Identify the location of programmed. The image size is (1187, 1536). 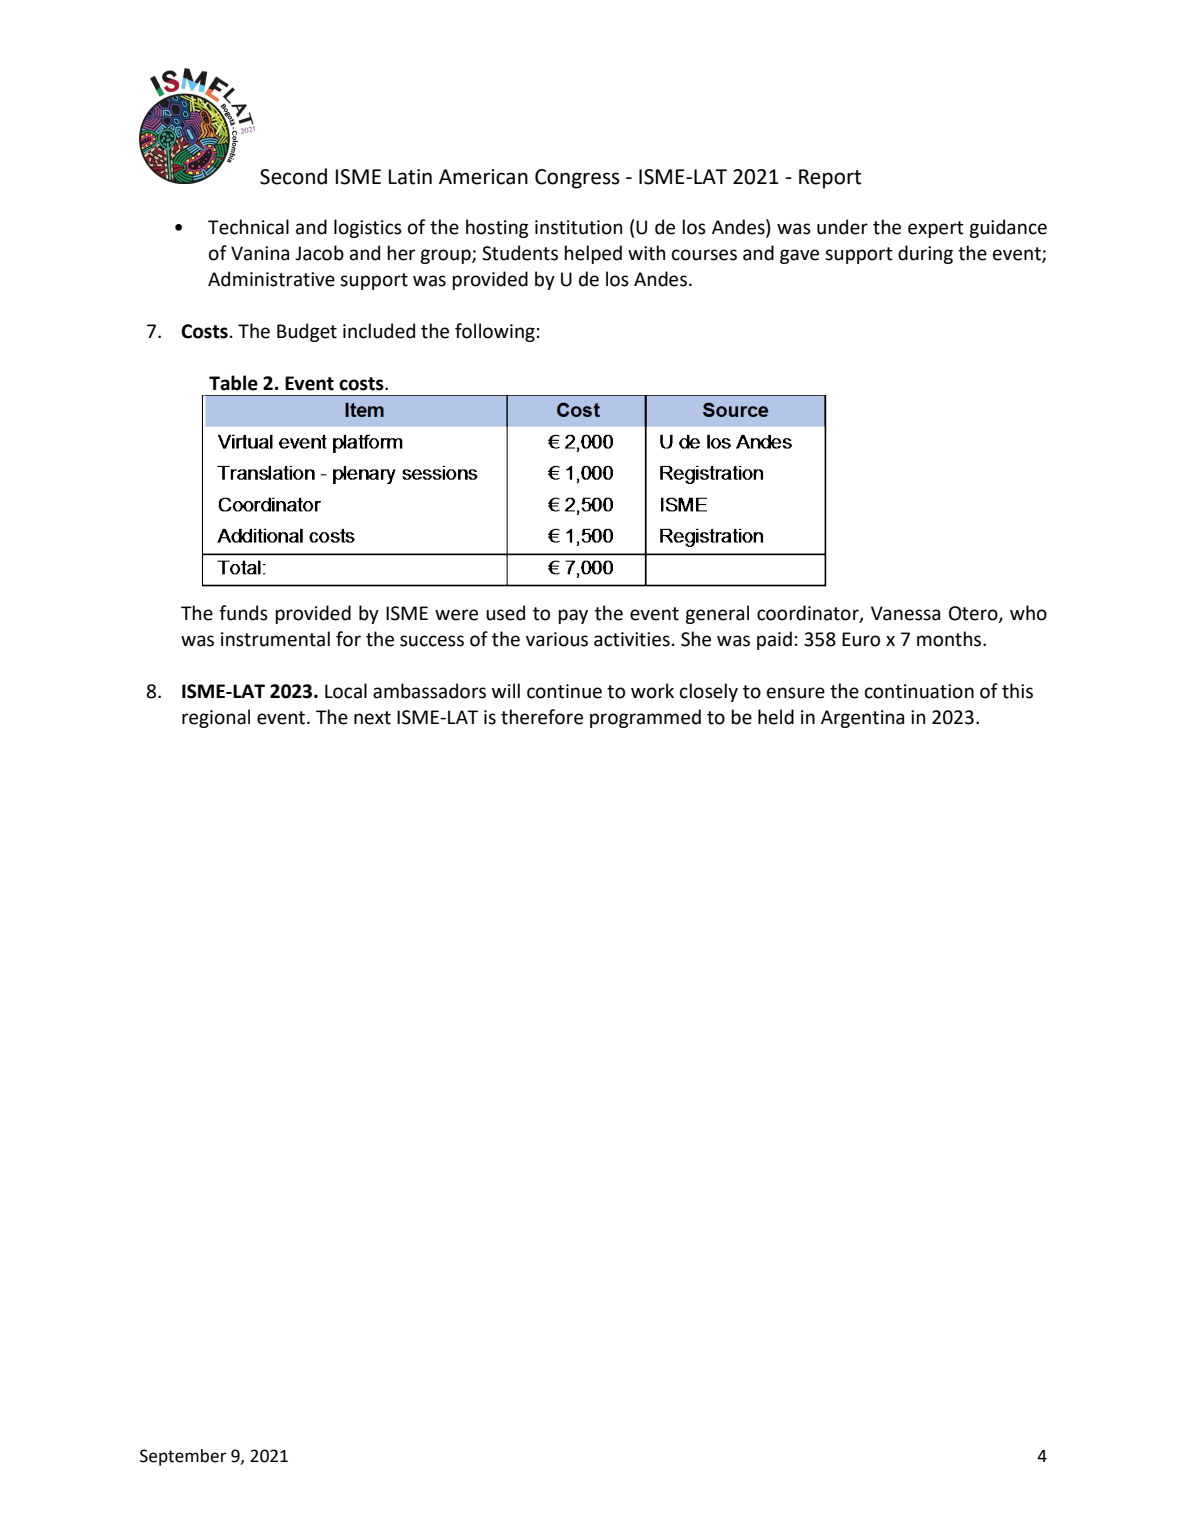
(645, 718).
